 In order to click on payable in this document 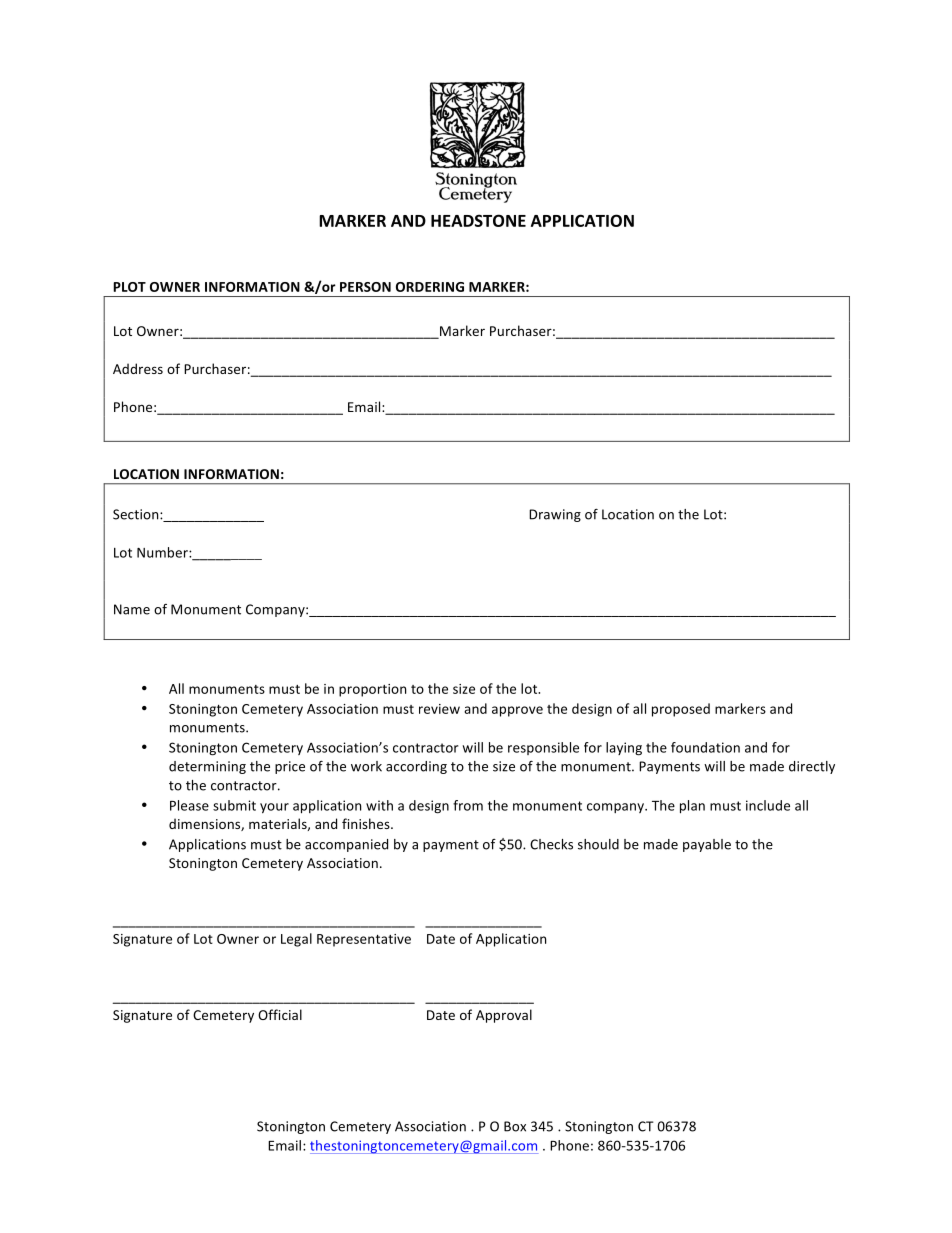, I will do `click(707, 845)`.
